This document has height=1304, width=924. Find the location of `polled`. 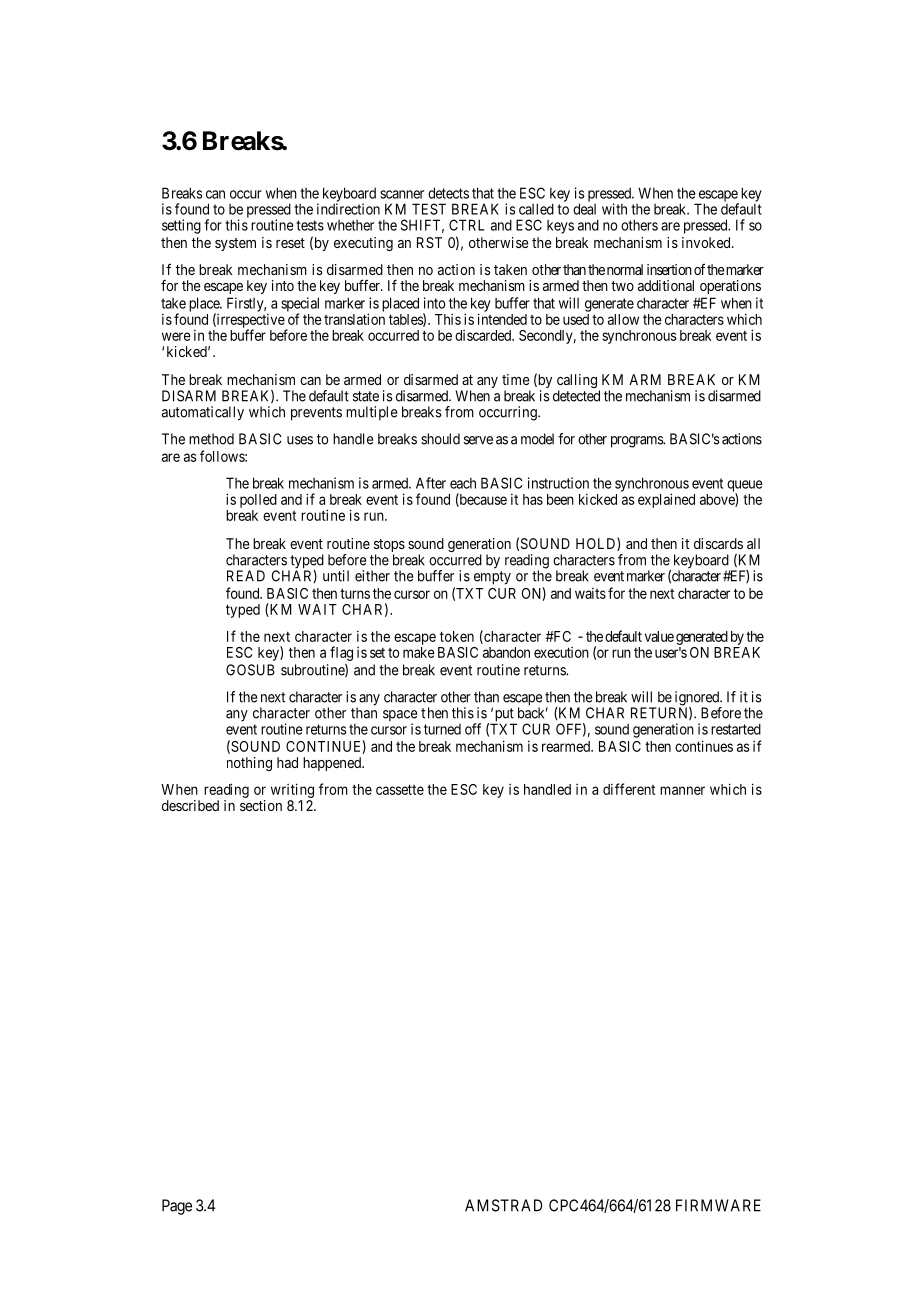

polled is located at coordinates (258, 501).
